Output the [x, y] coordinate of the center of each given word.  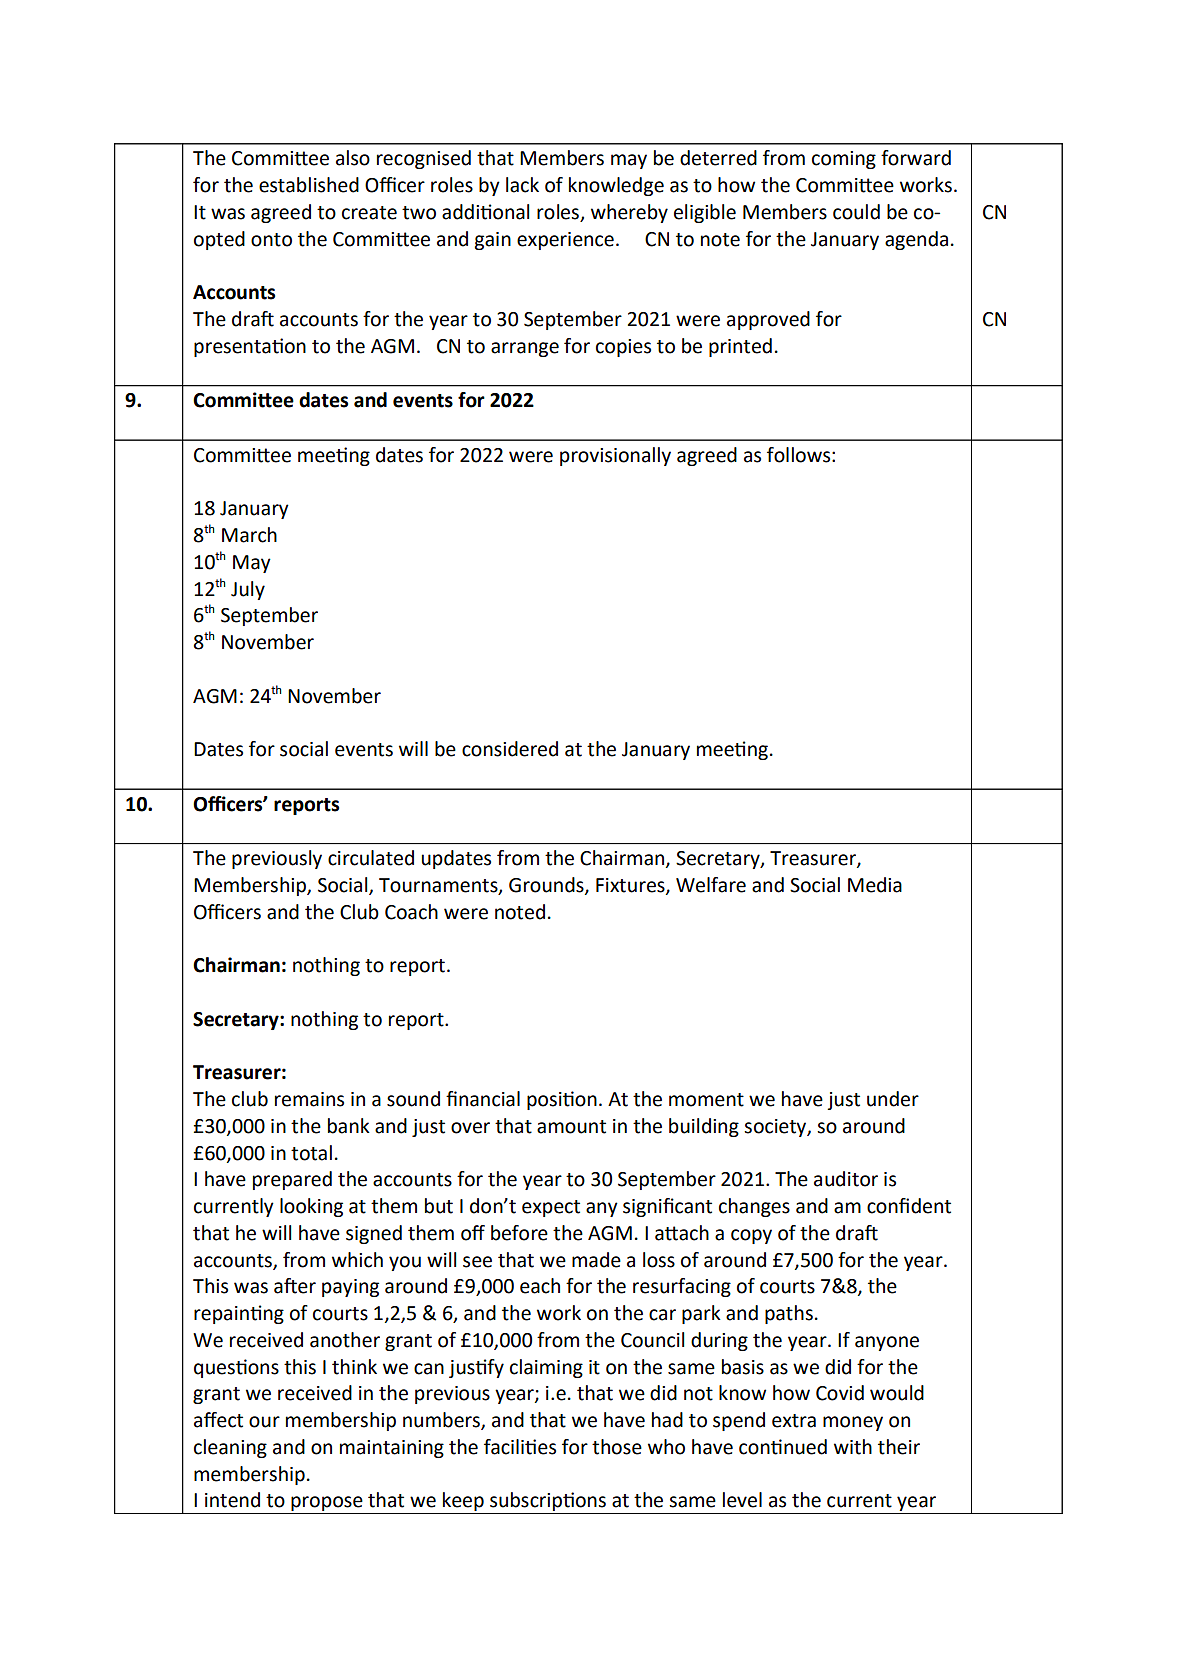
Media [875, 885]
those [617, 1447]
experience [565, 241]
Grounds [547, 886]
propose [327, 1505]
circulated [371, 858]
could [856, 212]
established [309, 185]
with [853, 1447]
